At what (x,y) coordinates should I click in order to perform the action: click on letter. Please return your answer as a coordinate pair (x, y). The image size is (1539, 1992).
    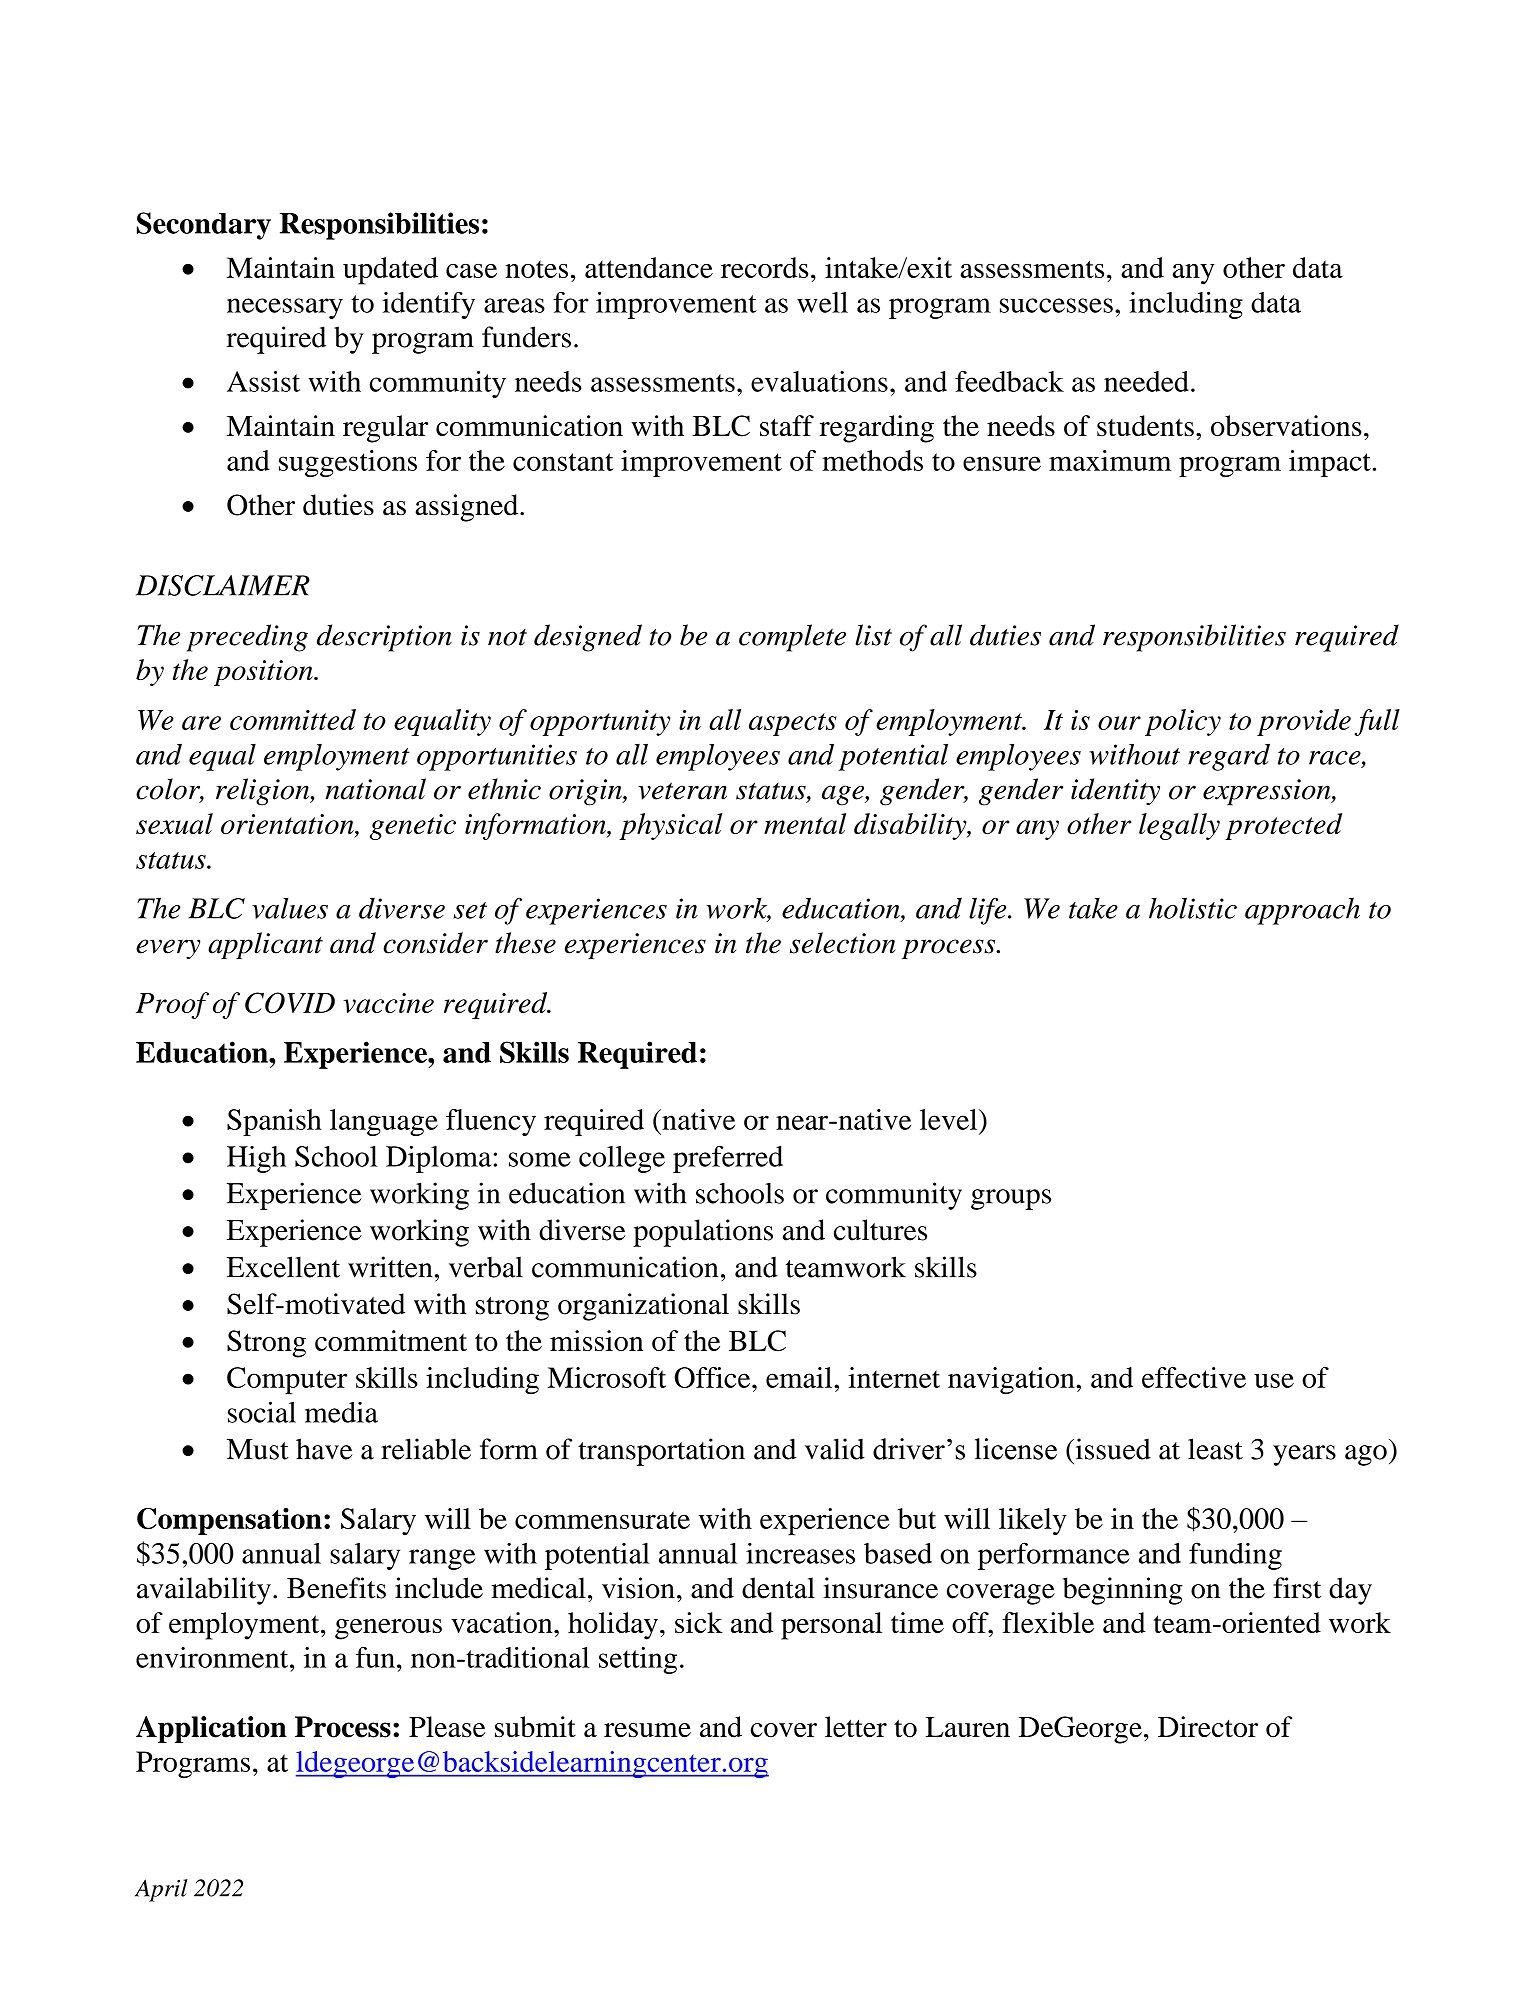
    Looking at the image, I should click on (856, 1727).
